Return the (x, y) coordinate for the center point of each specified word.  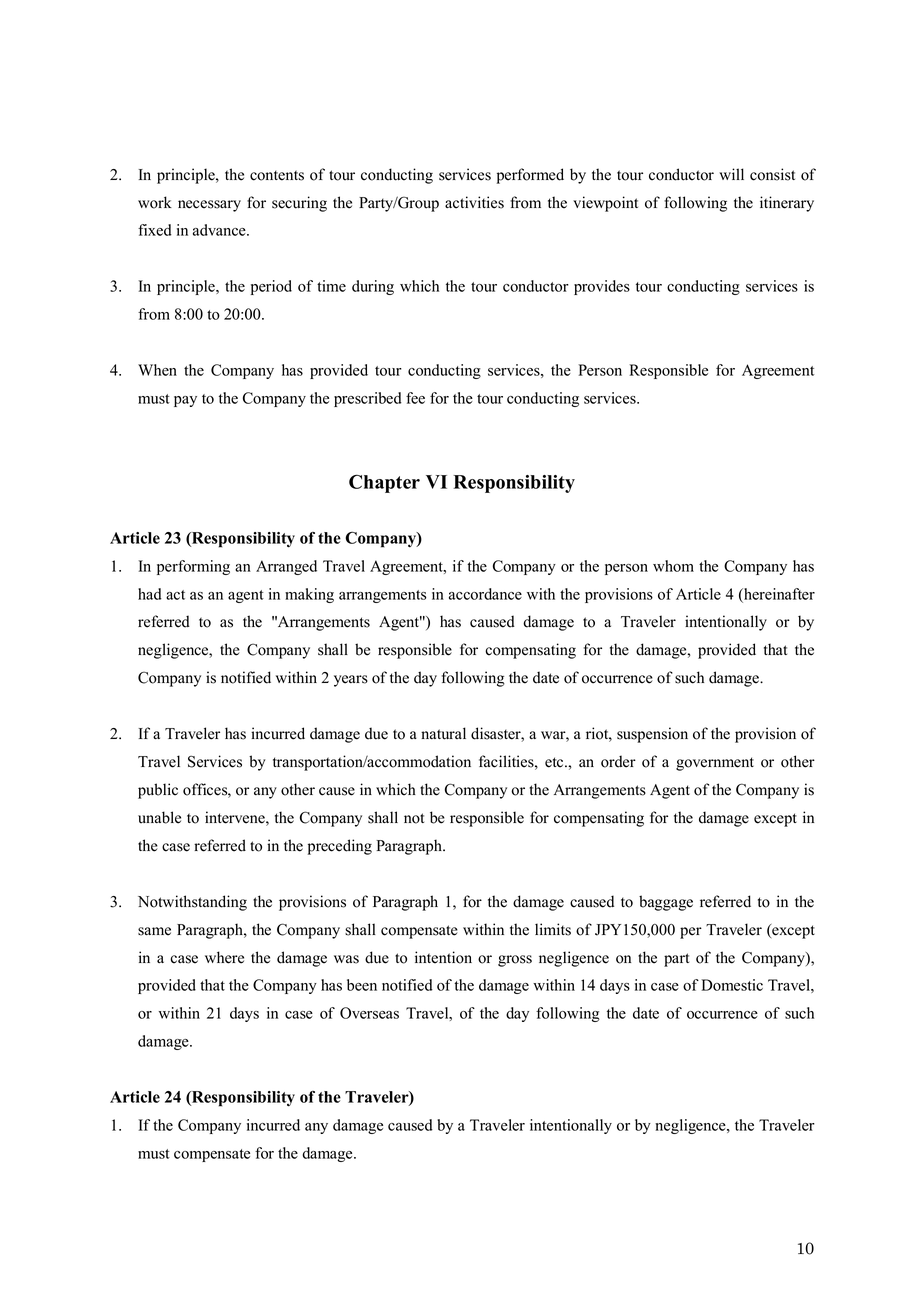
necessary (209, 206)
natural (443, 733)
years (351, 681)
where (224, 957)
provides (602, 287)
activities (474, 202)
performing (193, 567)
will (731, 174)
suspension (652, 735)
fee (415, 398)
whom (673, 566)
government (715, 764)
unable (159, 817)
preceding (340, 847)
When (157, 370)
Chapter (384, 483)
